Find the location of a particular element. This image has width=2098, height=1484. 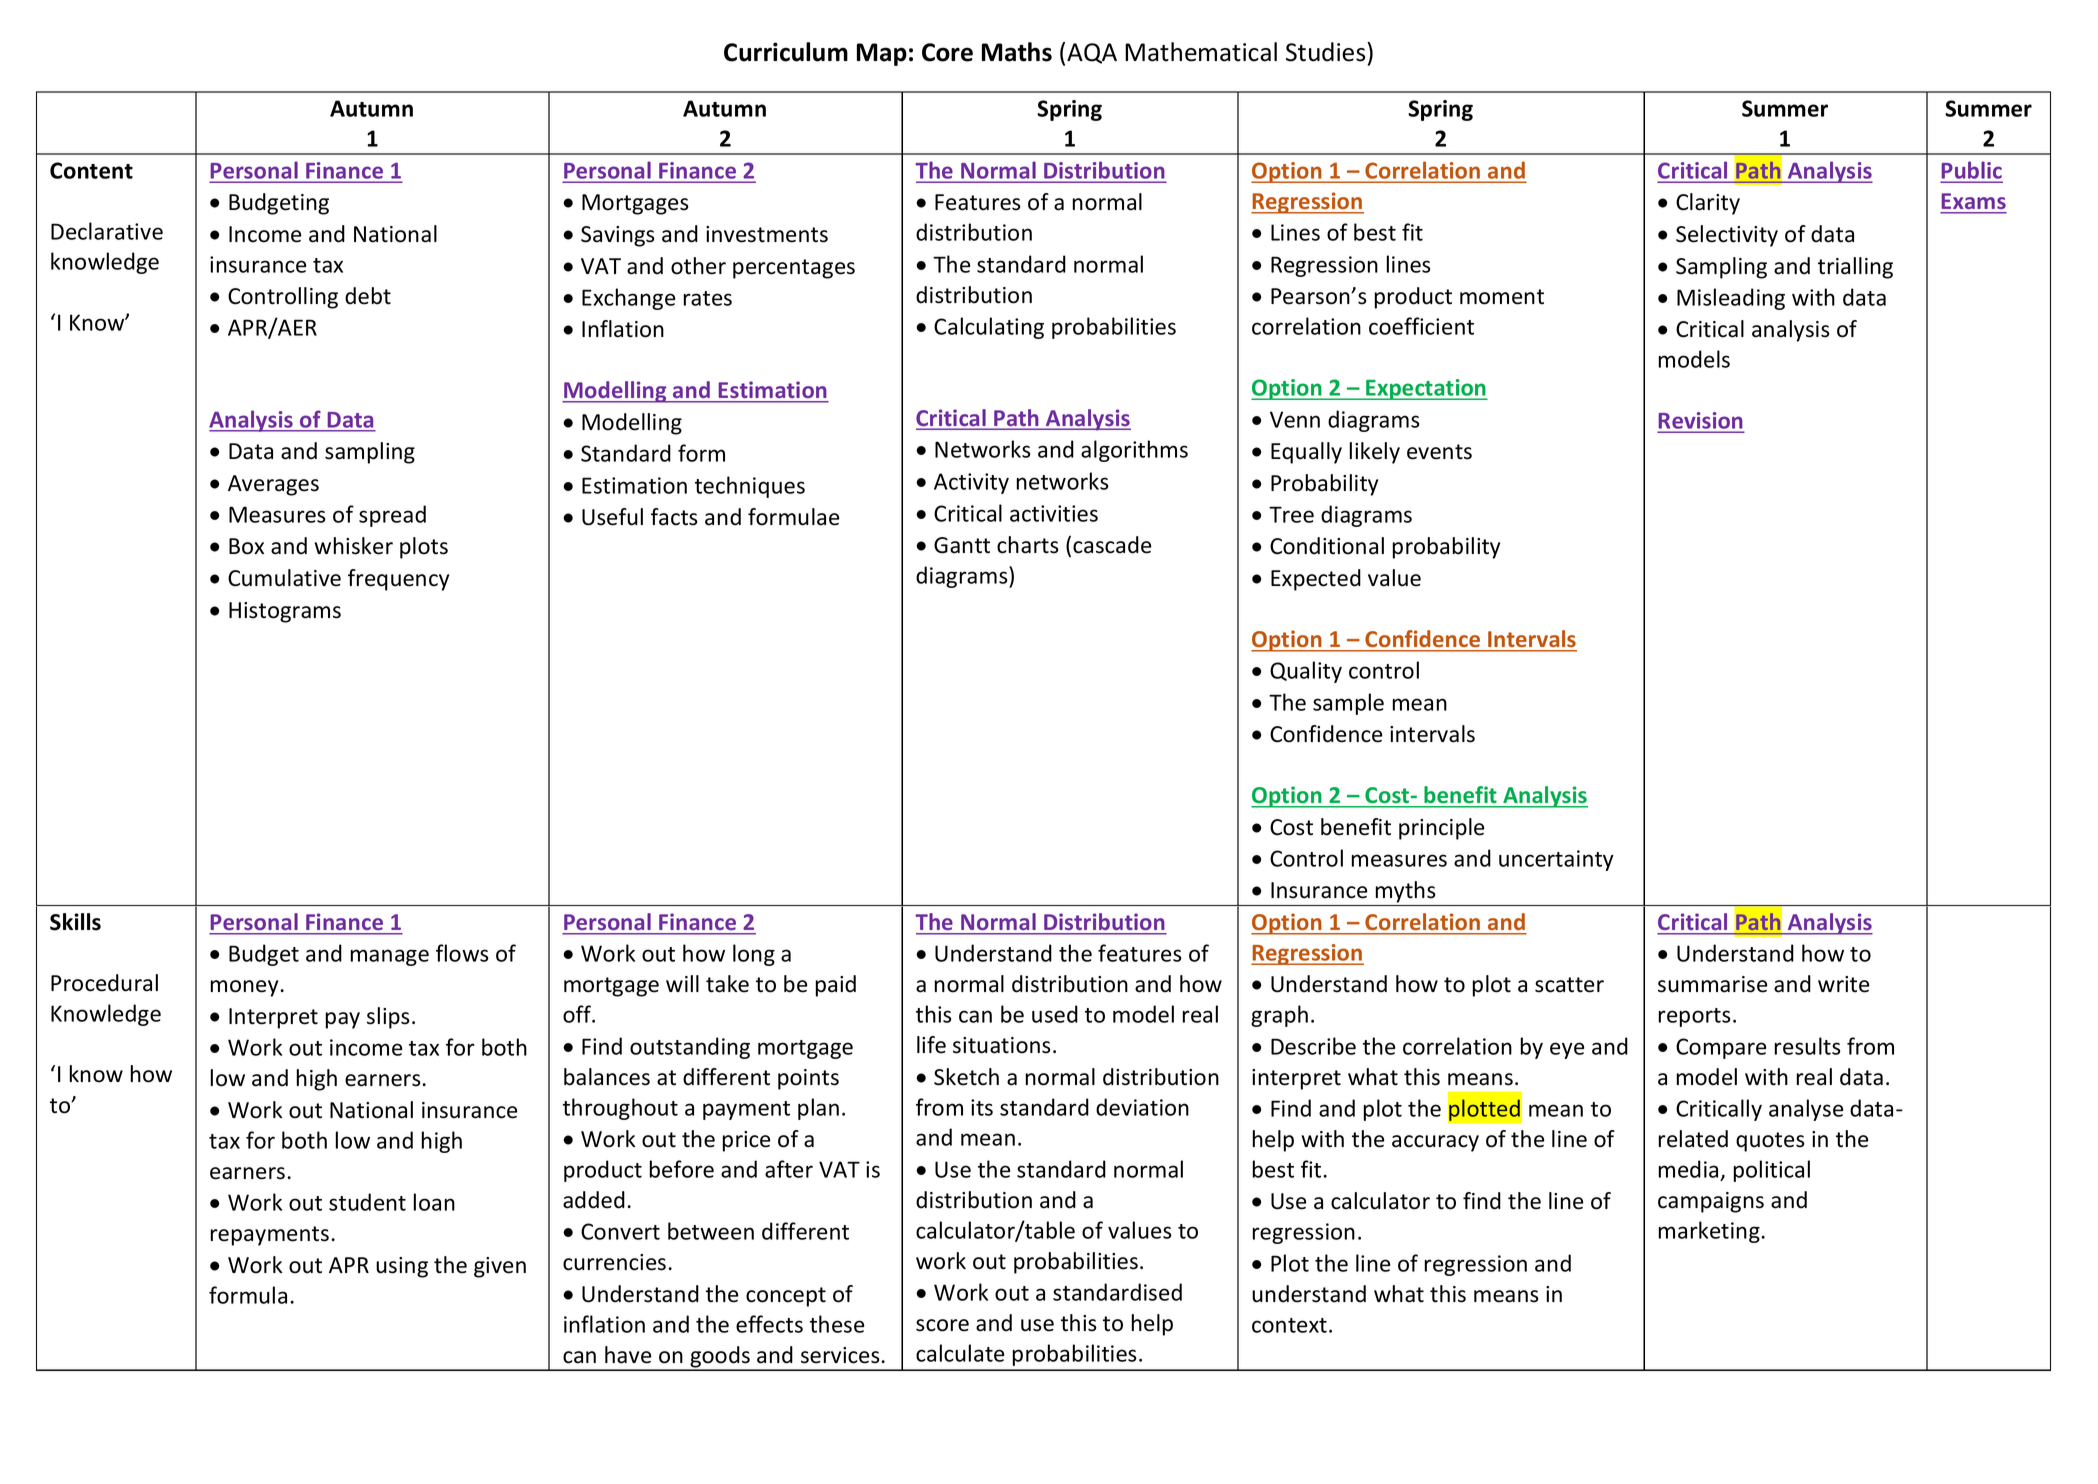

Clarity is located at coordinates (1708, 204).
